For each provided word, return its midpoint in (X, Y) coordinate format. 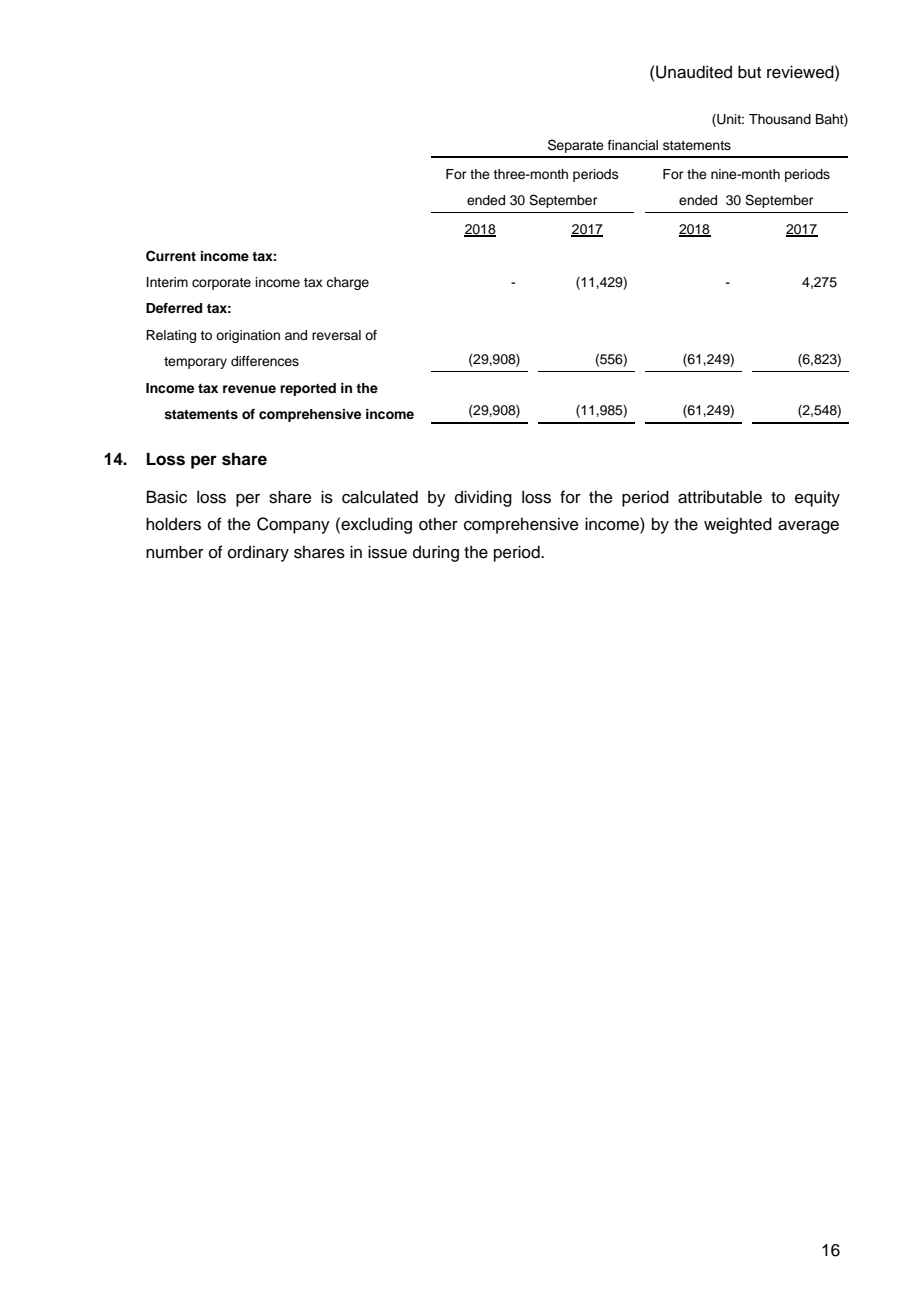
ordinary (258, 553)
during (436, 553)
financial (633, 145)
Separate (576, 146)
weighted (738, 525)
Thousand (780, 119)
